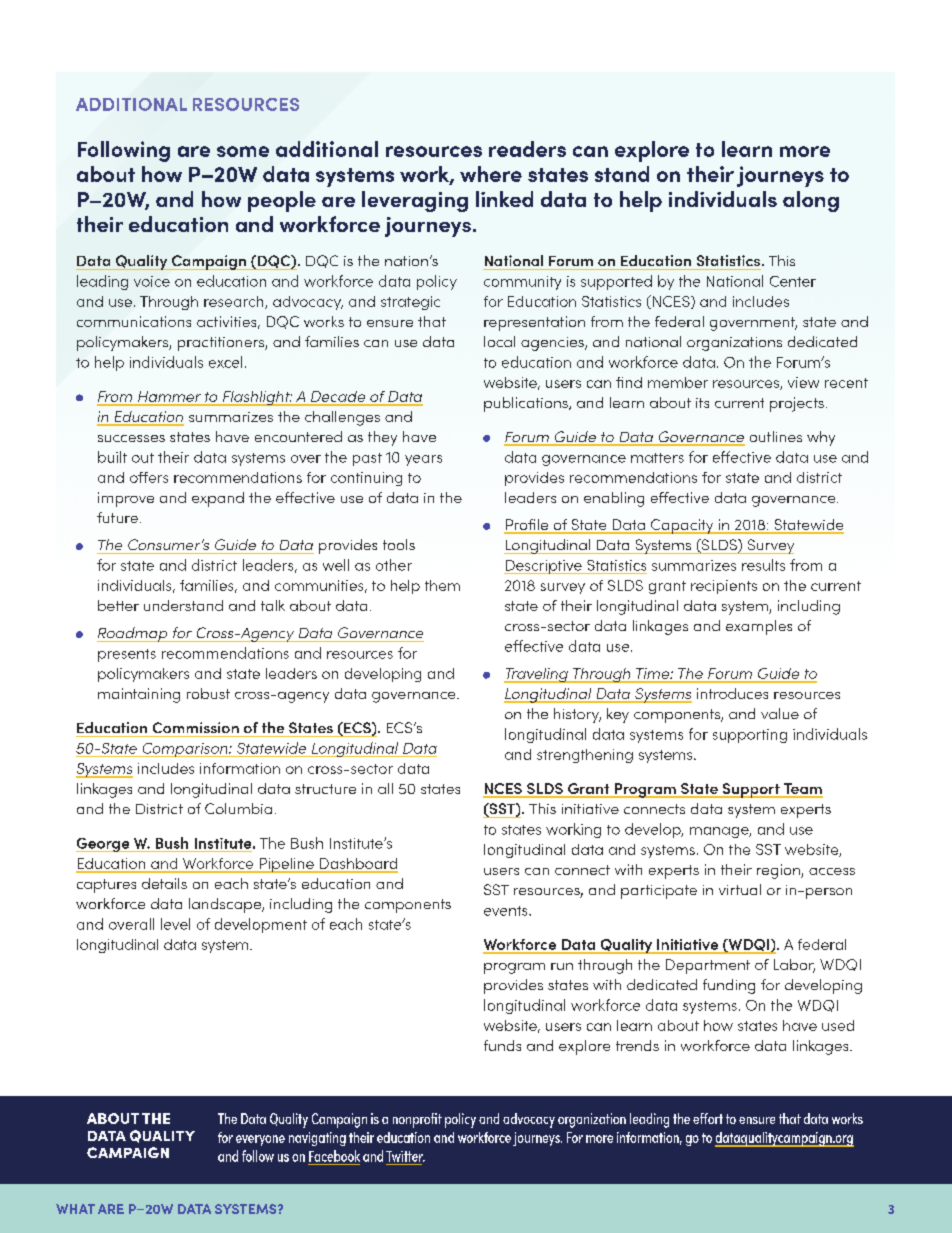 This page has height=1233, width=952. Describe the element at coordinates (405, 1156) in the page. I see `Twitter` at that location.
